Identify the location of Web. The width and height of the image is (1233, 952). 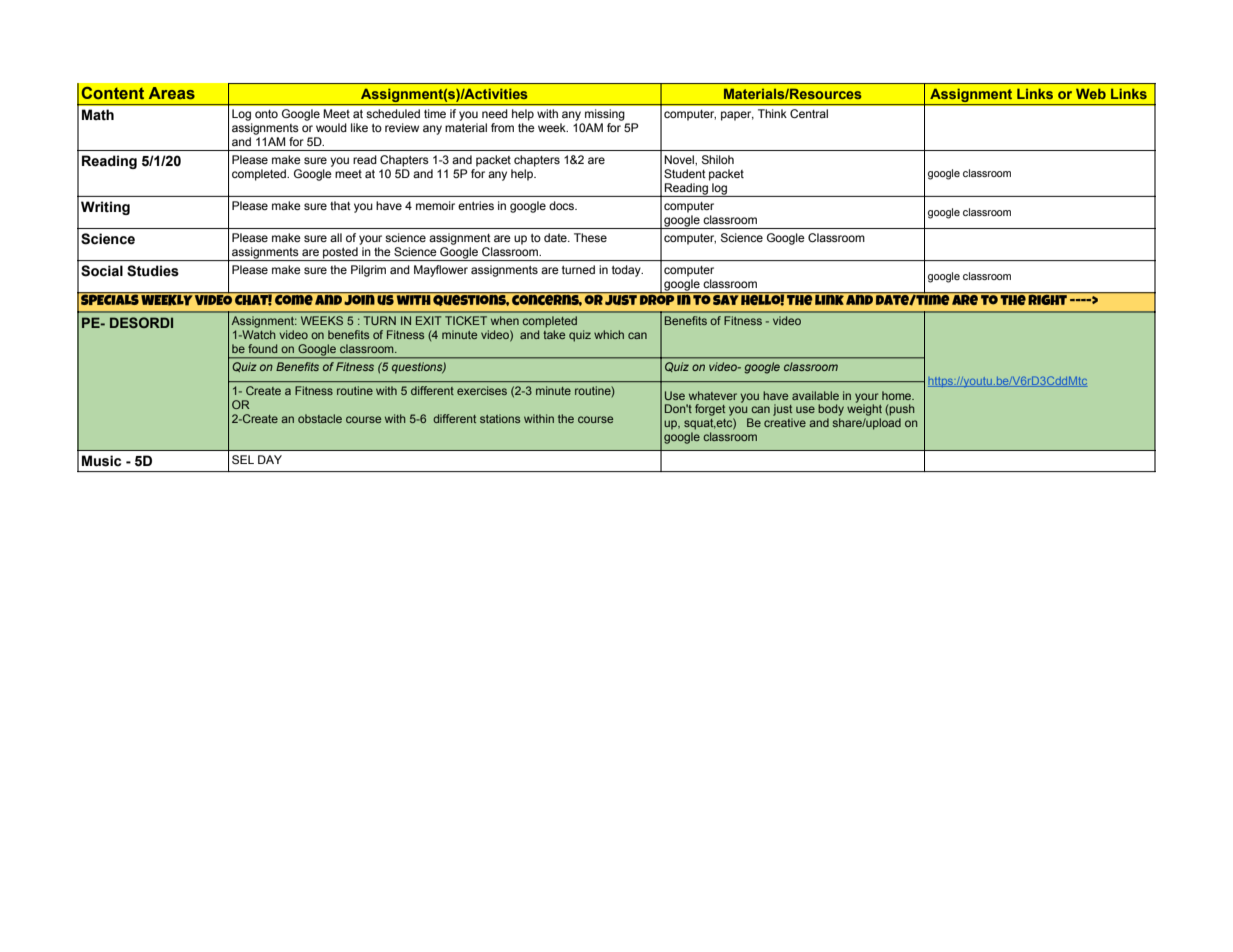
(1091, 93).
